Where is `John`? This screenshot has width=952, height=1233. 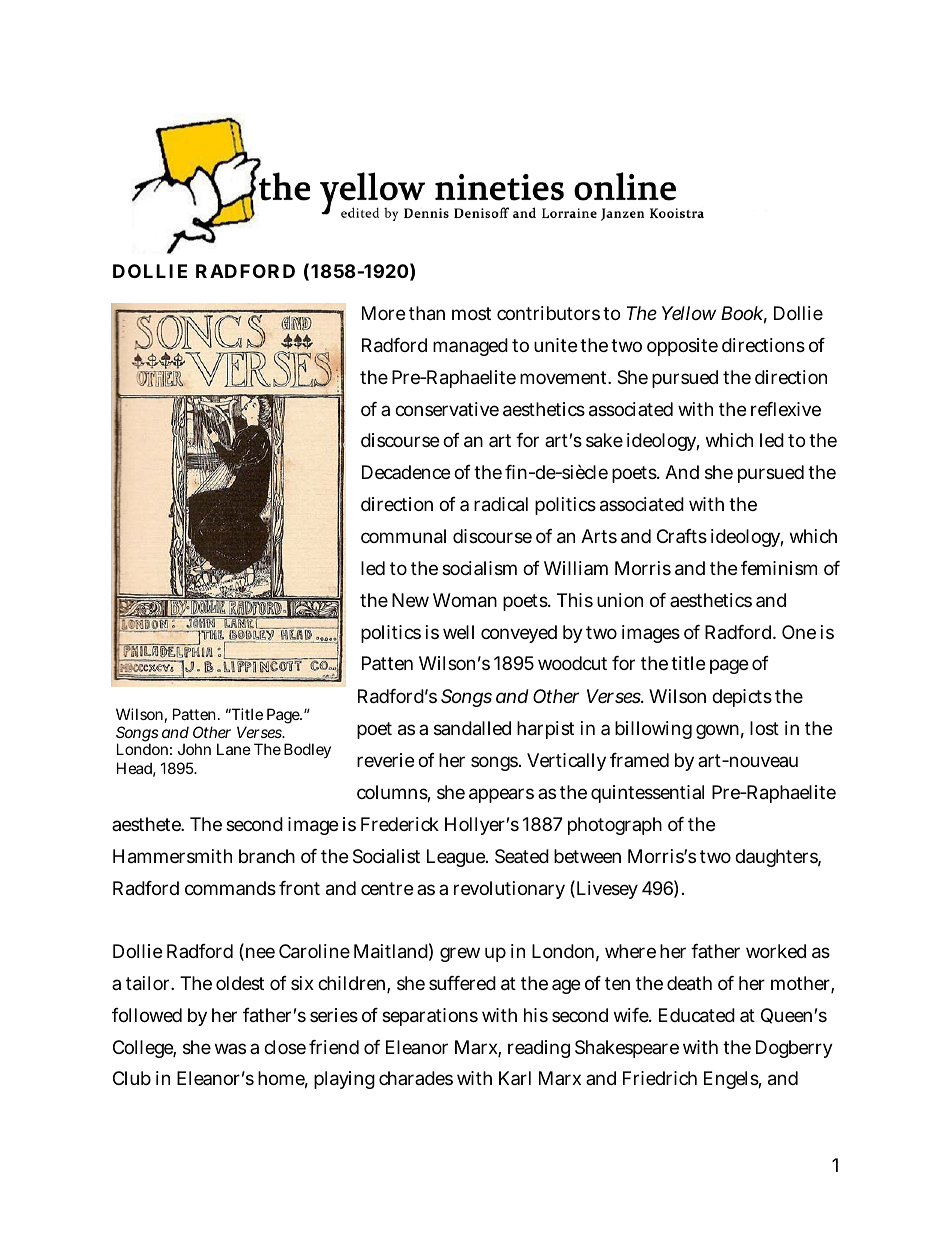
John is located at coordinates (194, 749).
